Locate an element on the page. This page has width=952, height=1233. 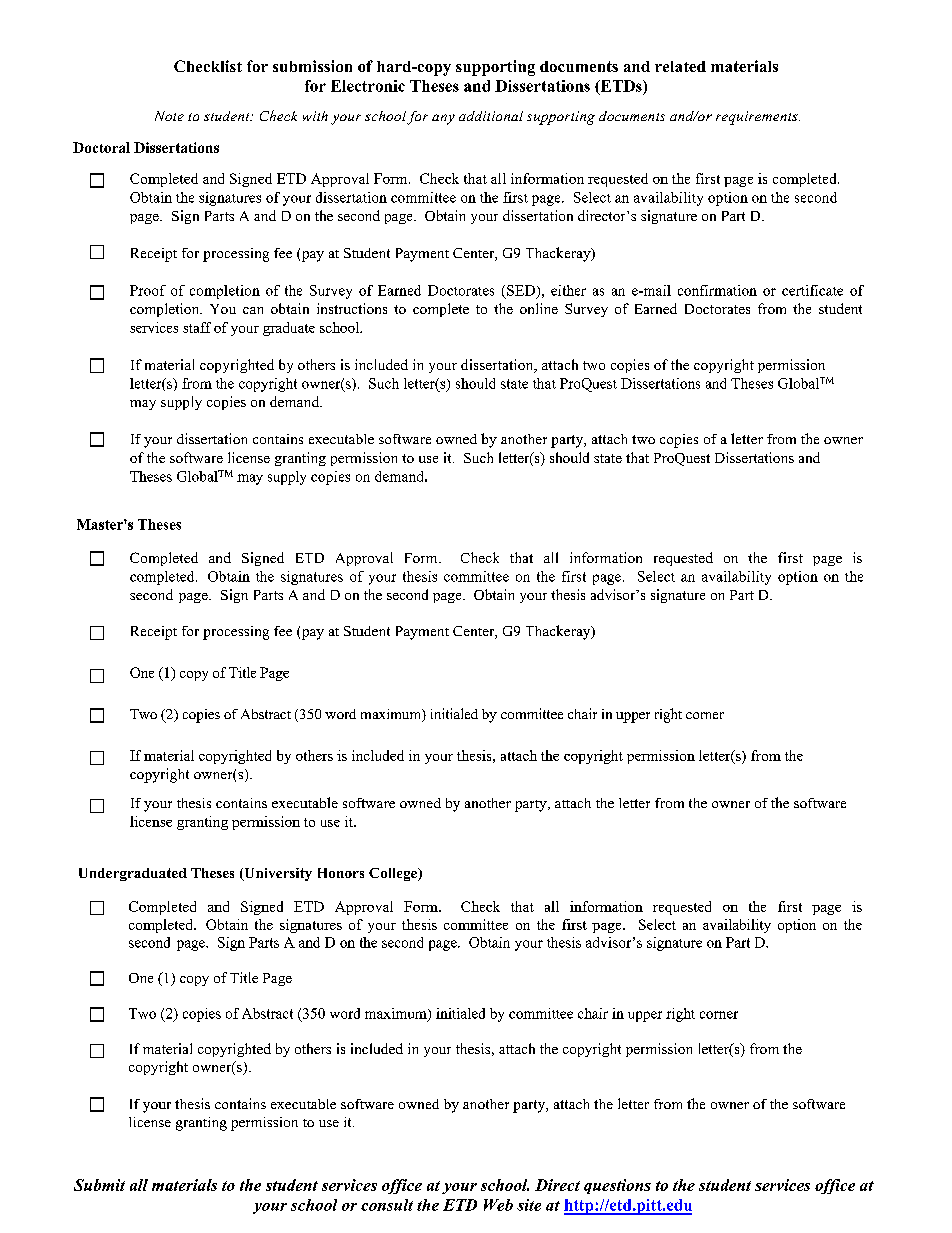
confirmation is located at coordinates (717, 290).
